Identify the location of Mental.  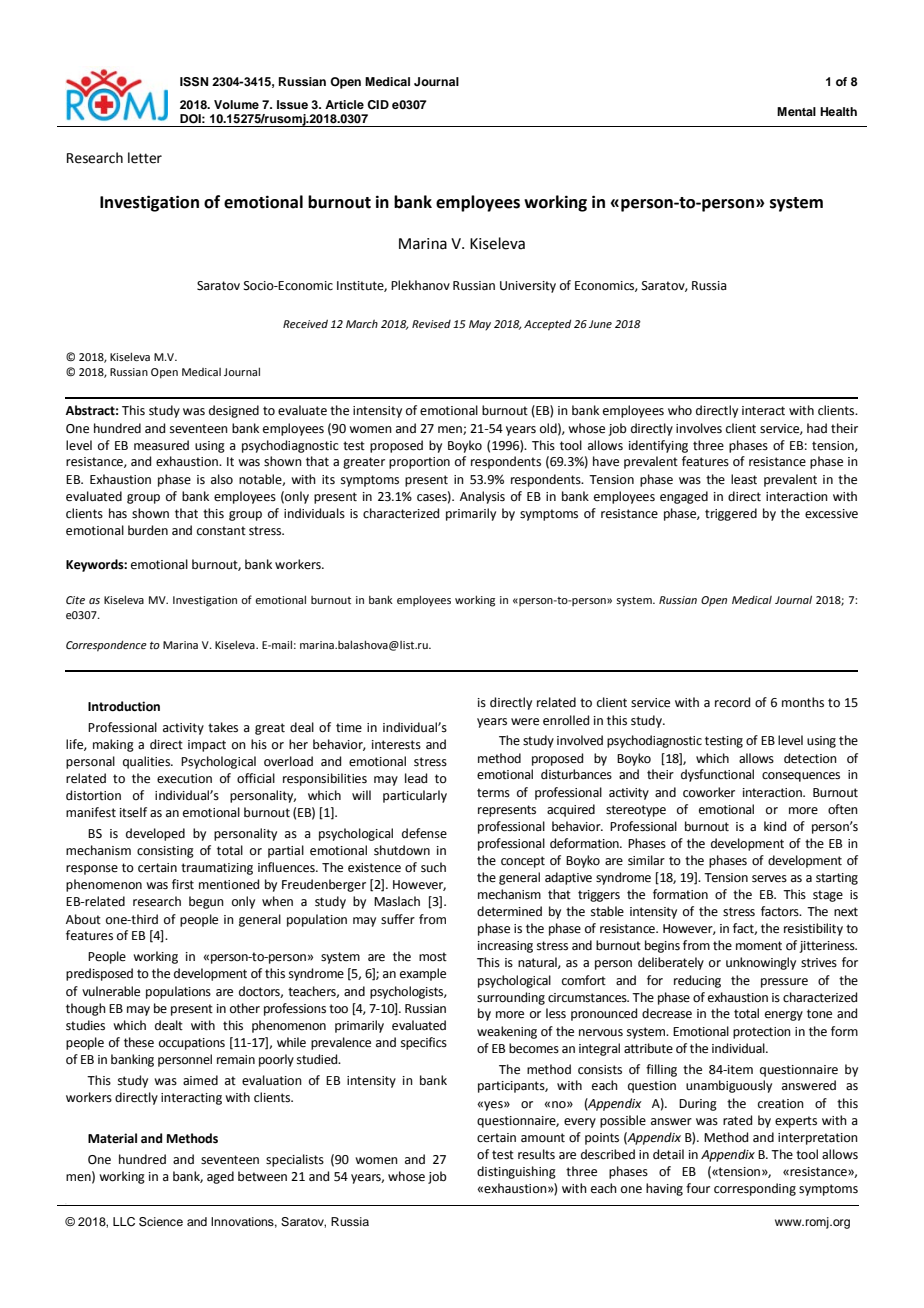
(796, 111).
